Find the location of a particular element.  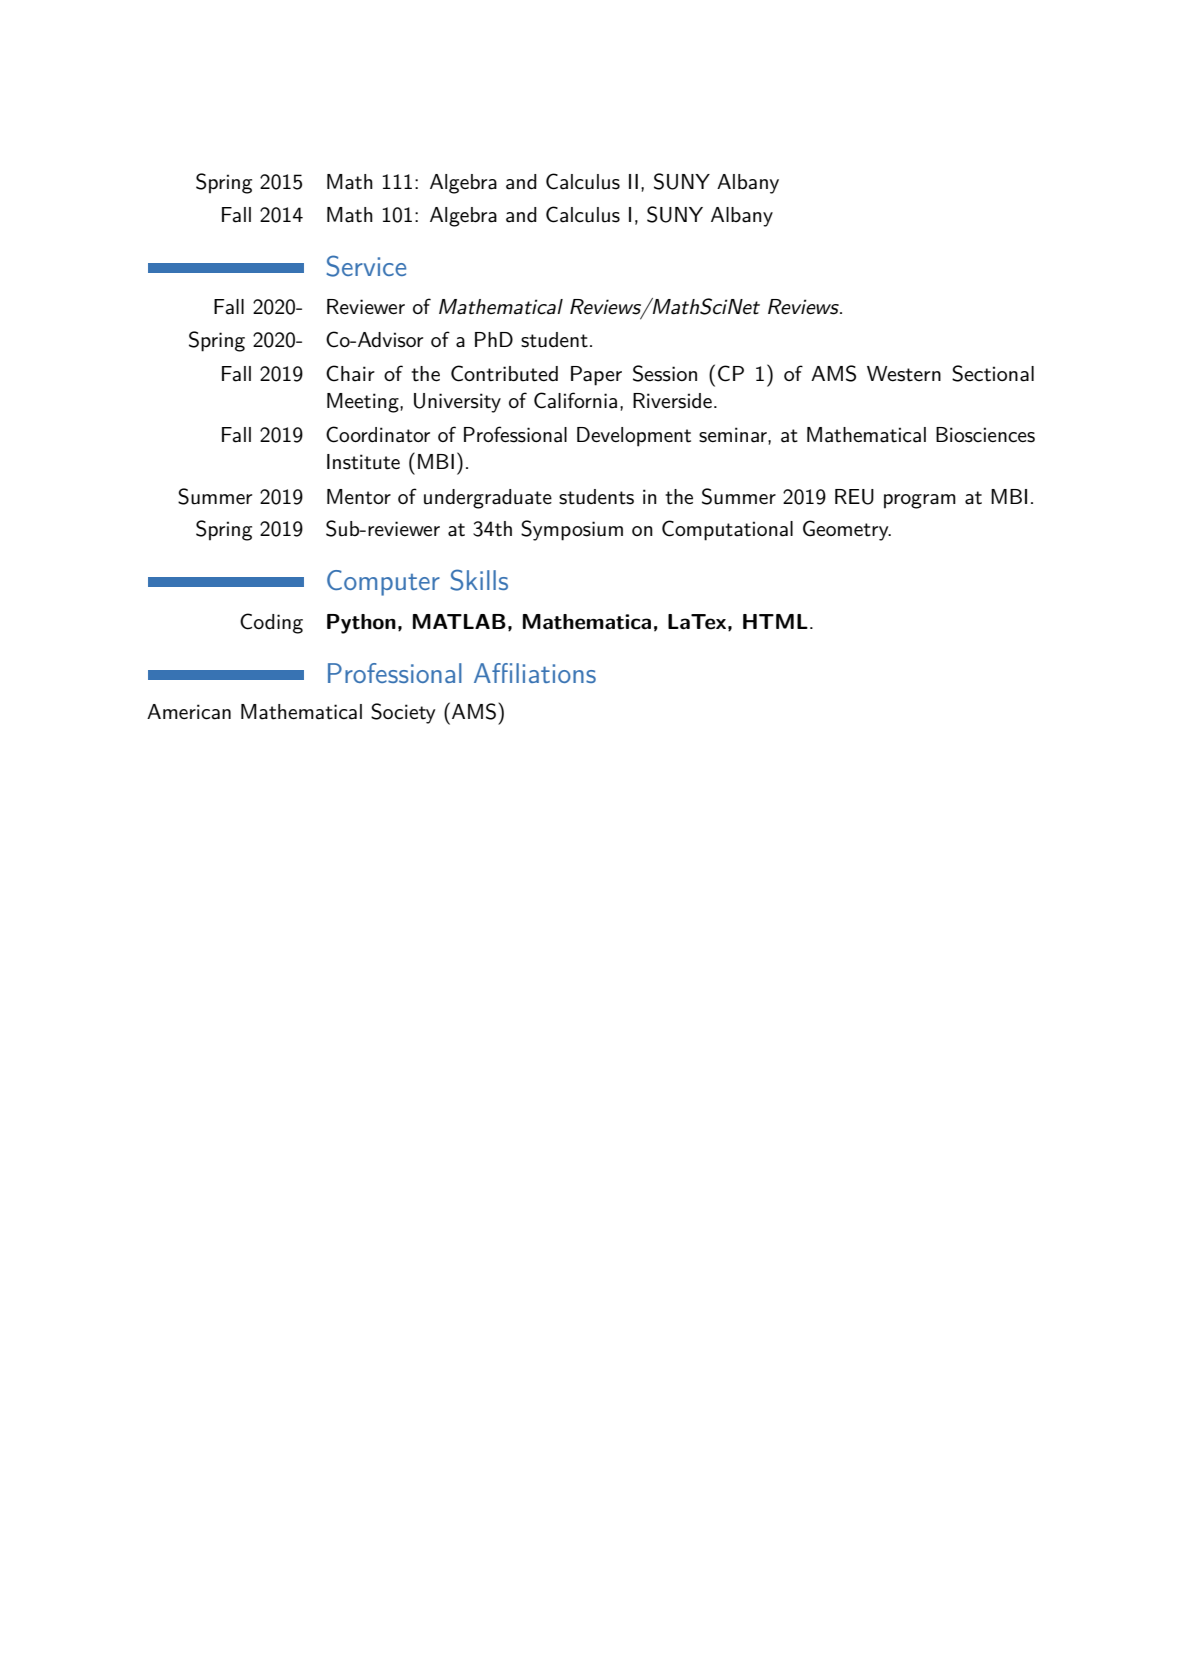

Session is located at coordinates (665, 373).
